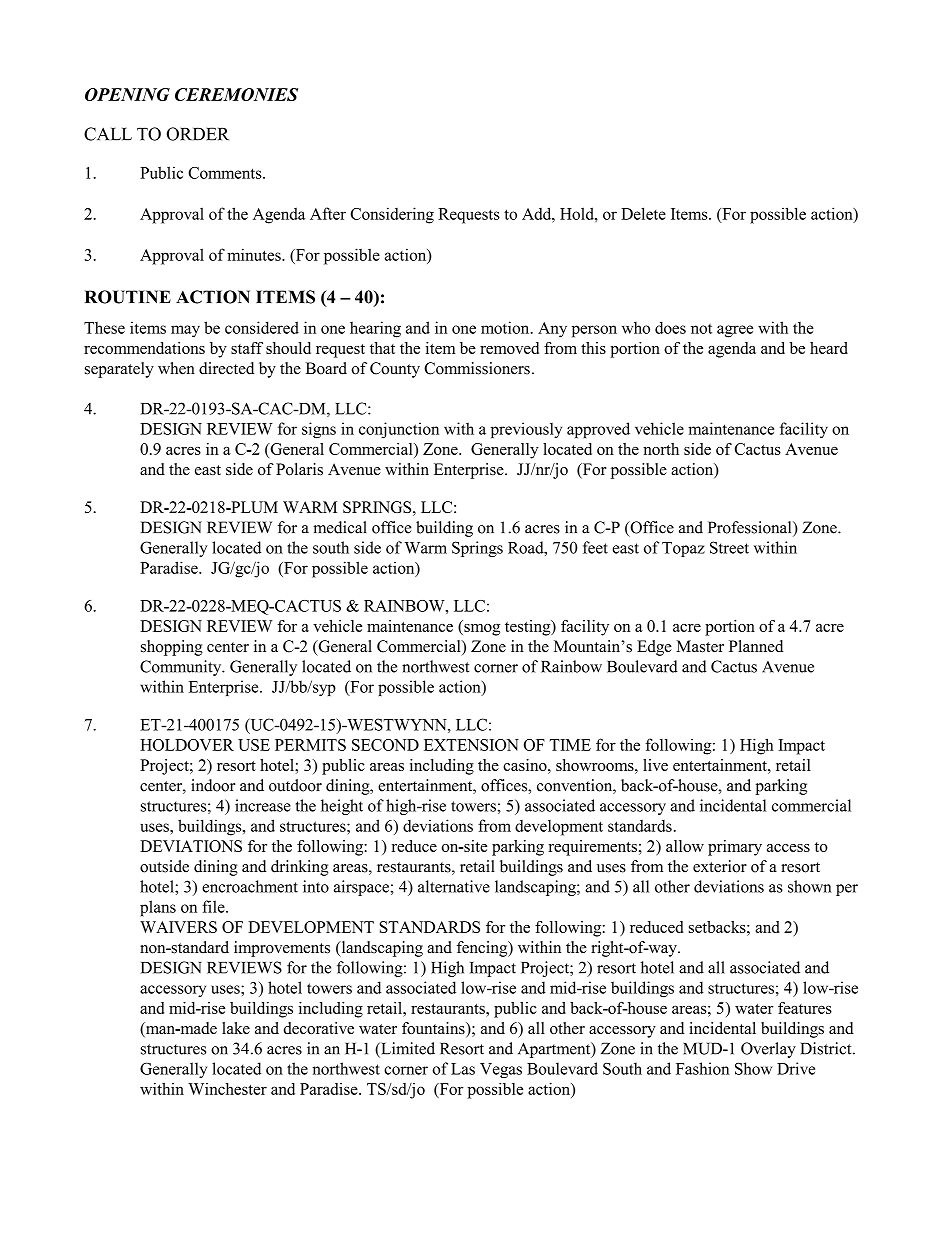  I want to click on exterior, so click(720, 866).
